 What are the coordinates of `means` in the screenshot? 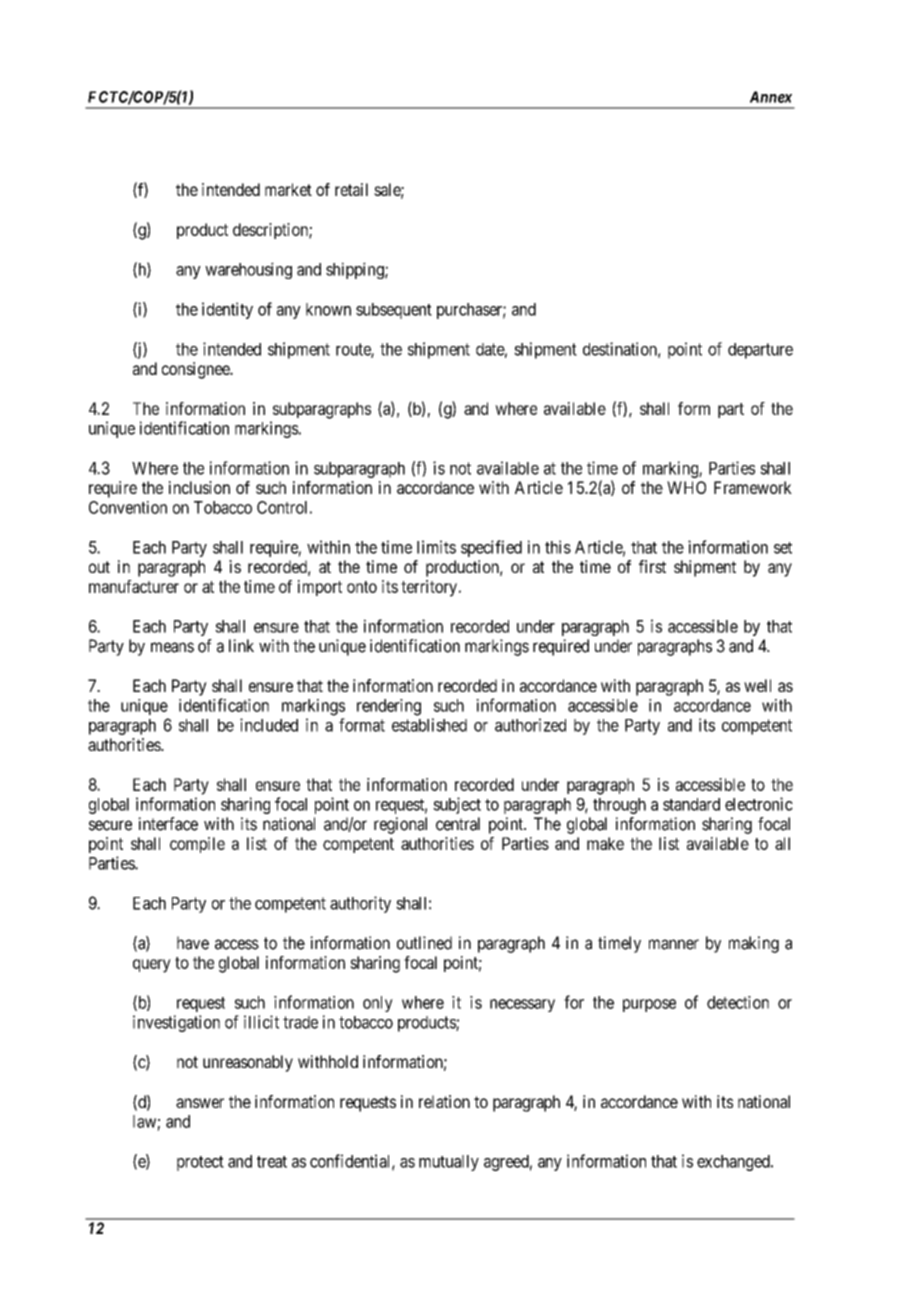 It's located at (172, 647).
